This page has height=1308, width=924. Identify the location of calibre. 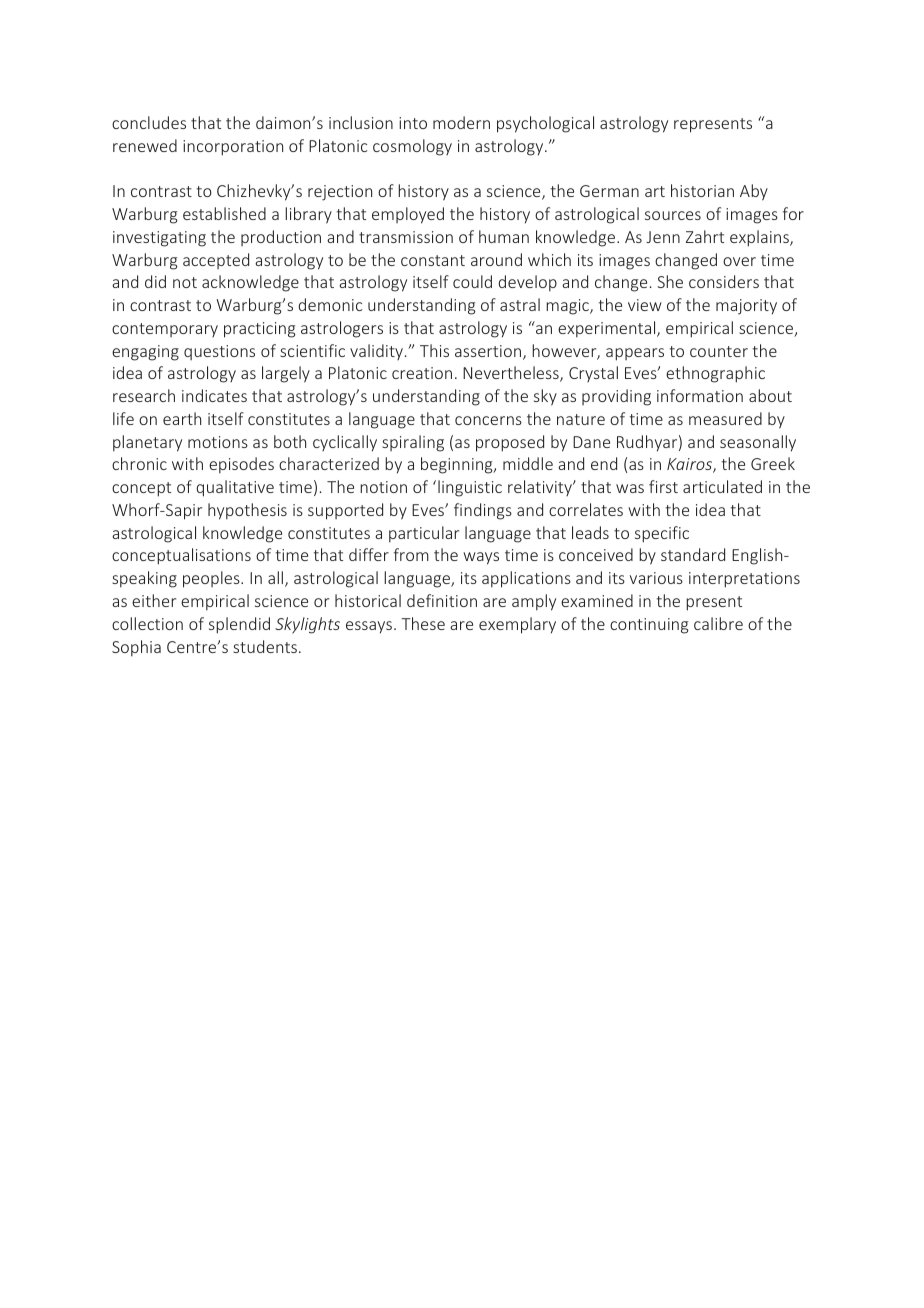
(718, 623).
